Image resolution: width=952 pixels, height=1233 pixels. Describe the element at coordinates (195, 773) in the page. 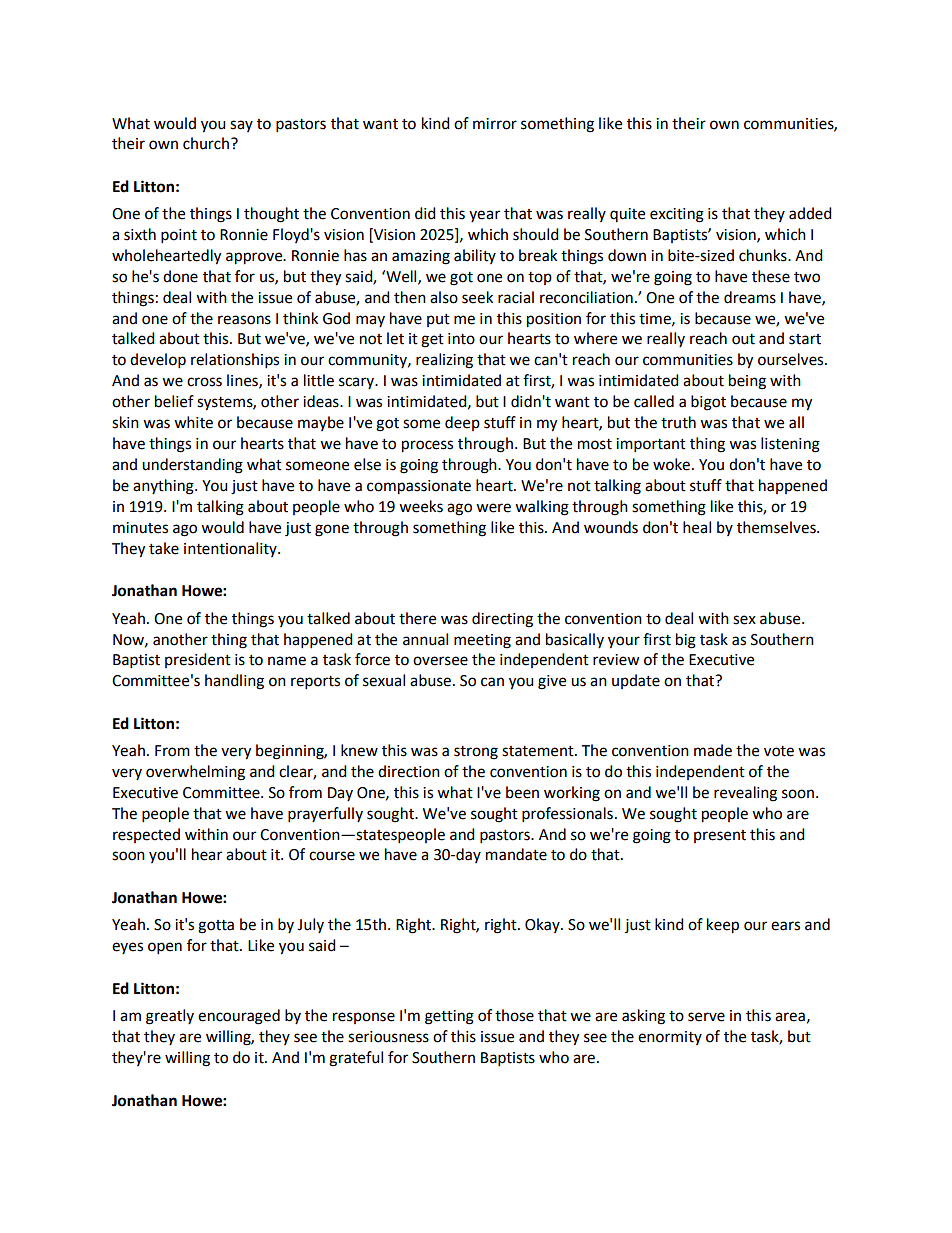

I see `overwhelming` at that location.
